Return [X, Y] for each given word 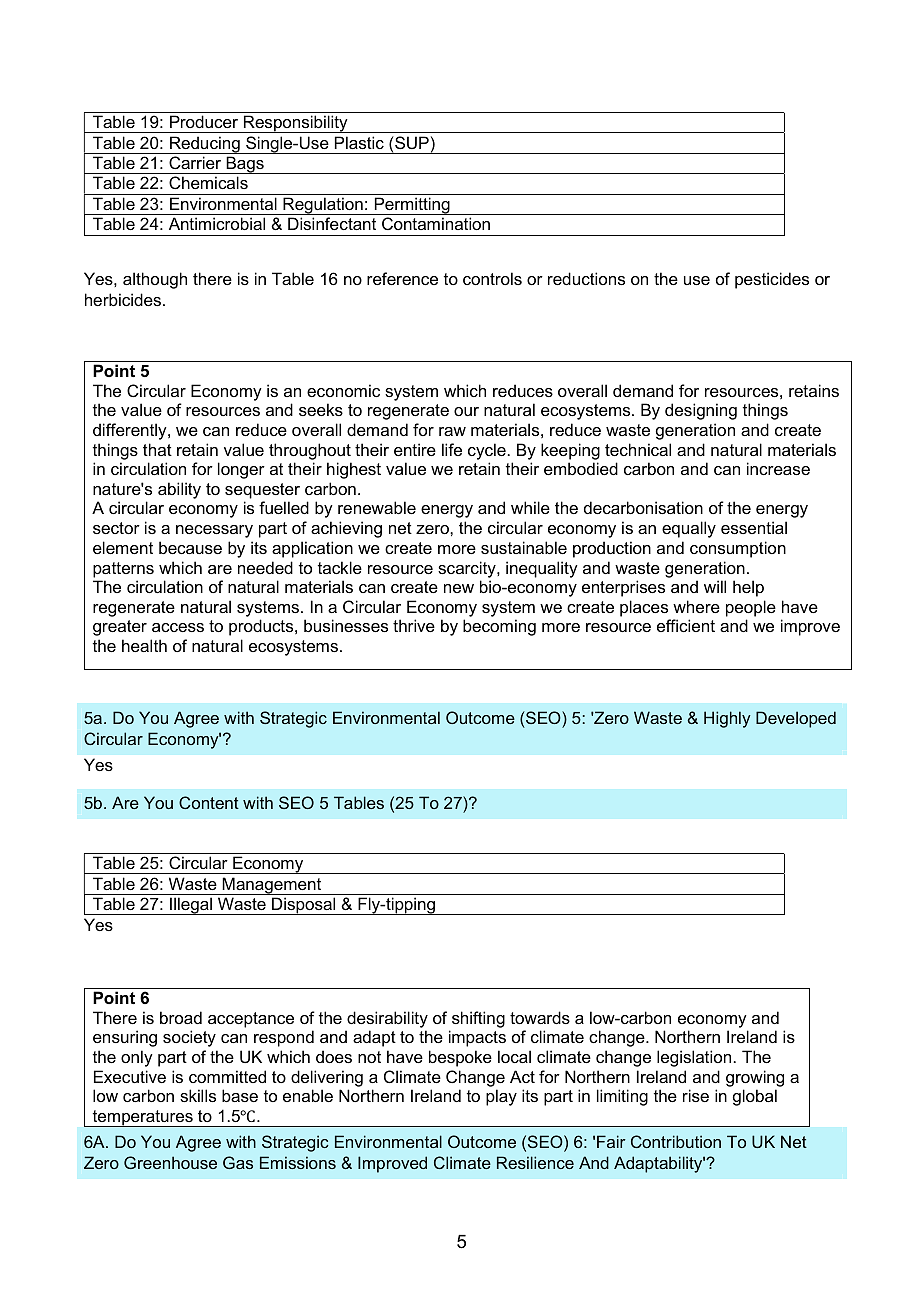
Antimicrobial [217, 223]
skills [198, 1095]
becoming [499, 627]
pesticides [772, 280]
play [501, 1097]
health [144, 645]
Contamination [436, 223]
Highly [727, 719]
